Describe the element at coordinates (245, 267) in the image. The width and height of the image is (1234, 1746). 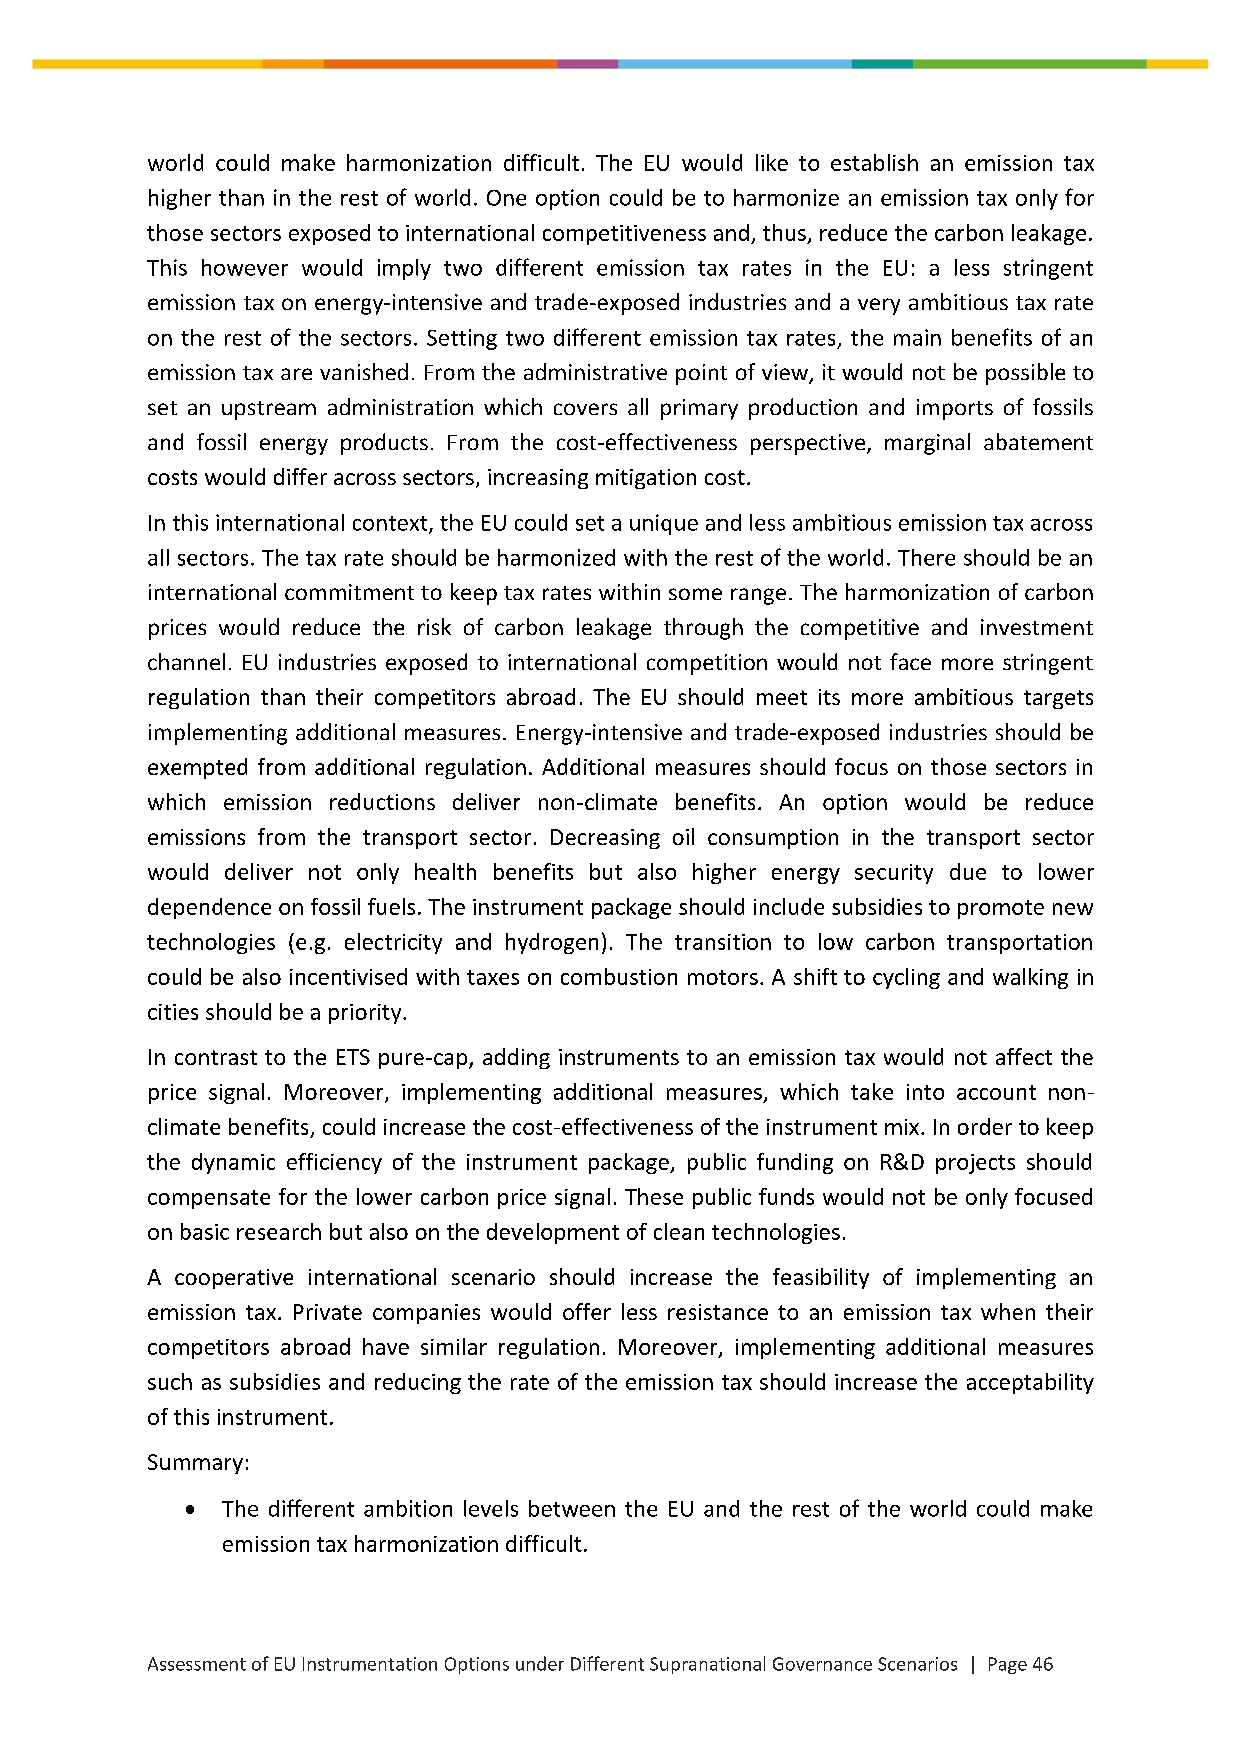
I see `however` at that location.
